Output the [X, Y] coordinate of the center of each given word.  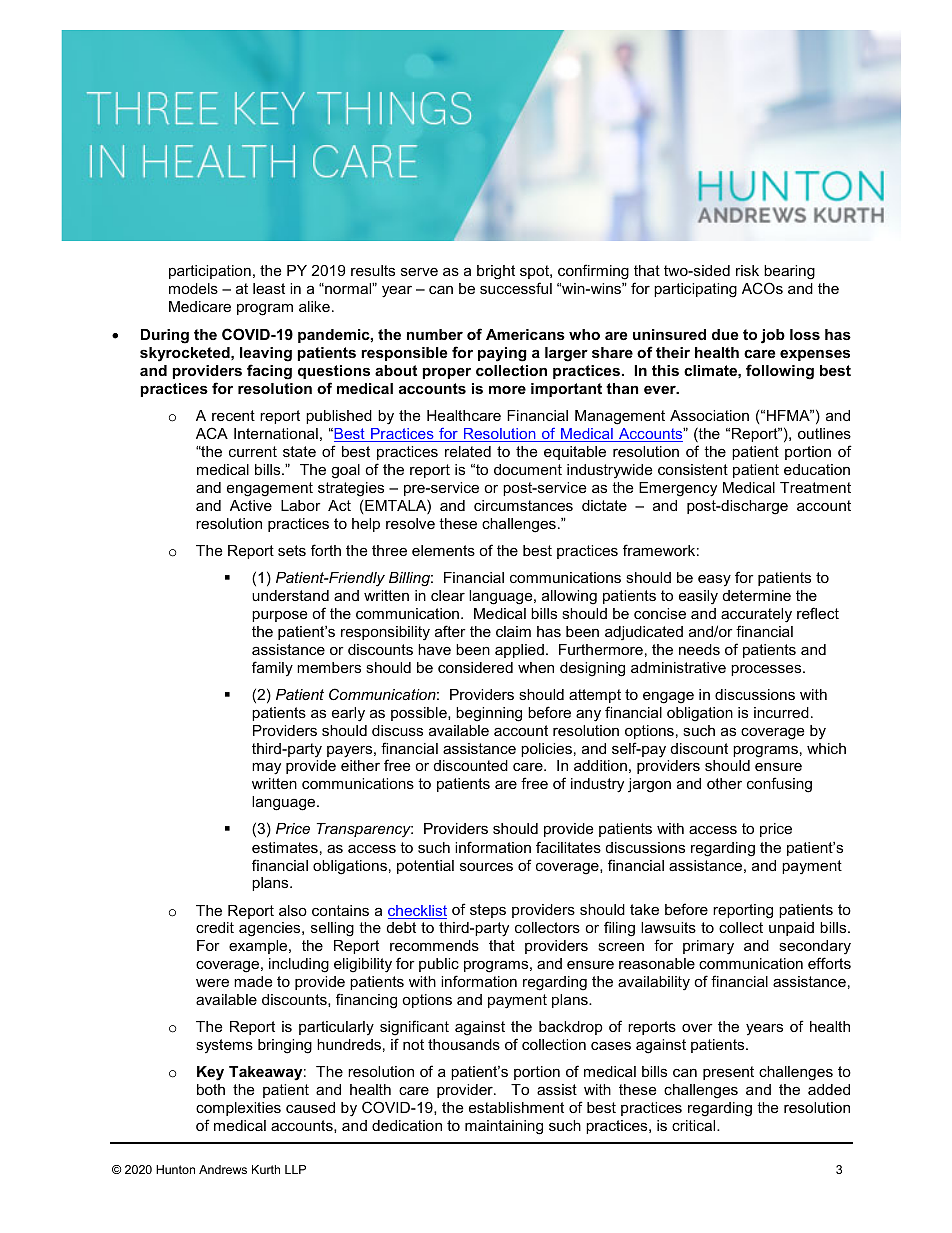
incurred [781, 712]
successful [516, 288]
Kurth [266, 1169]
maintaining [504, 1127]
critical [695, 1125]
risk [747, 270]
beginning [489, 714]
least [269, 288]
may [266, 768]
